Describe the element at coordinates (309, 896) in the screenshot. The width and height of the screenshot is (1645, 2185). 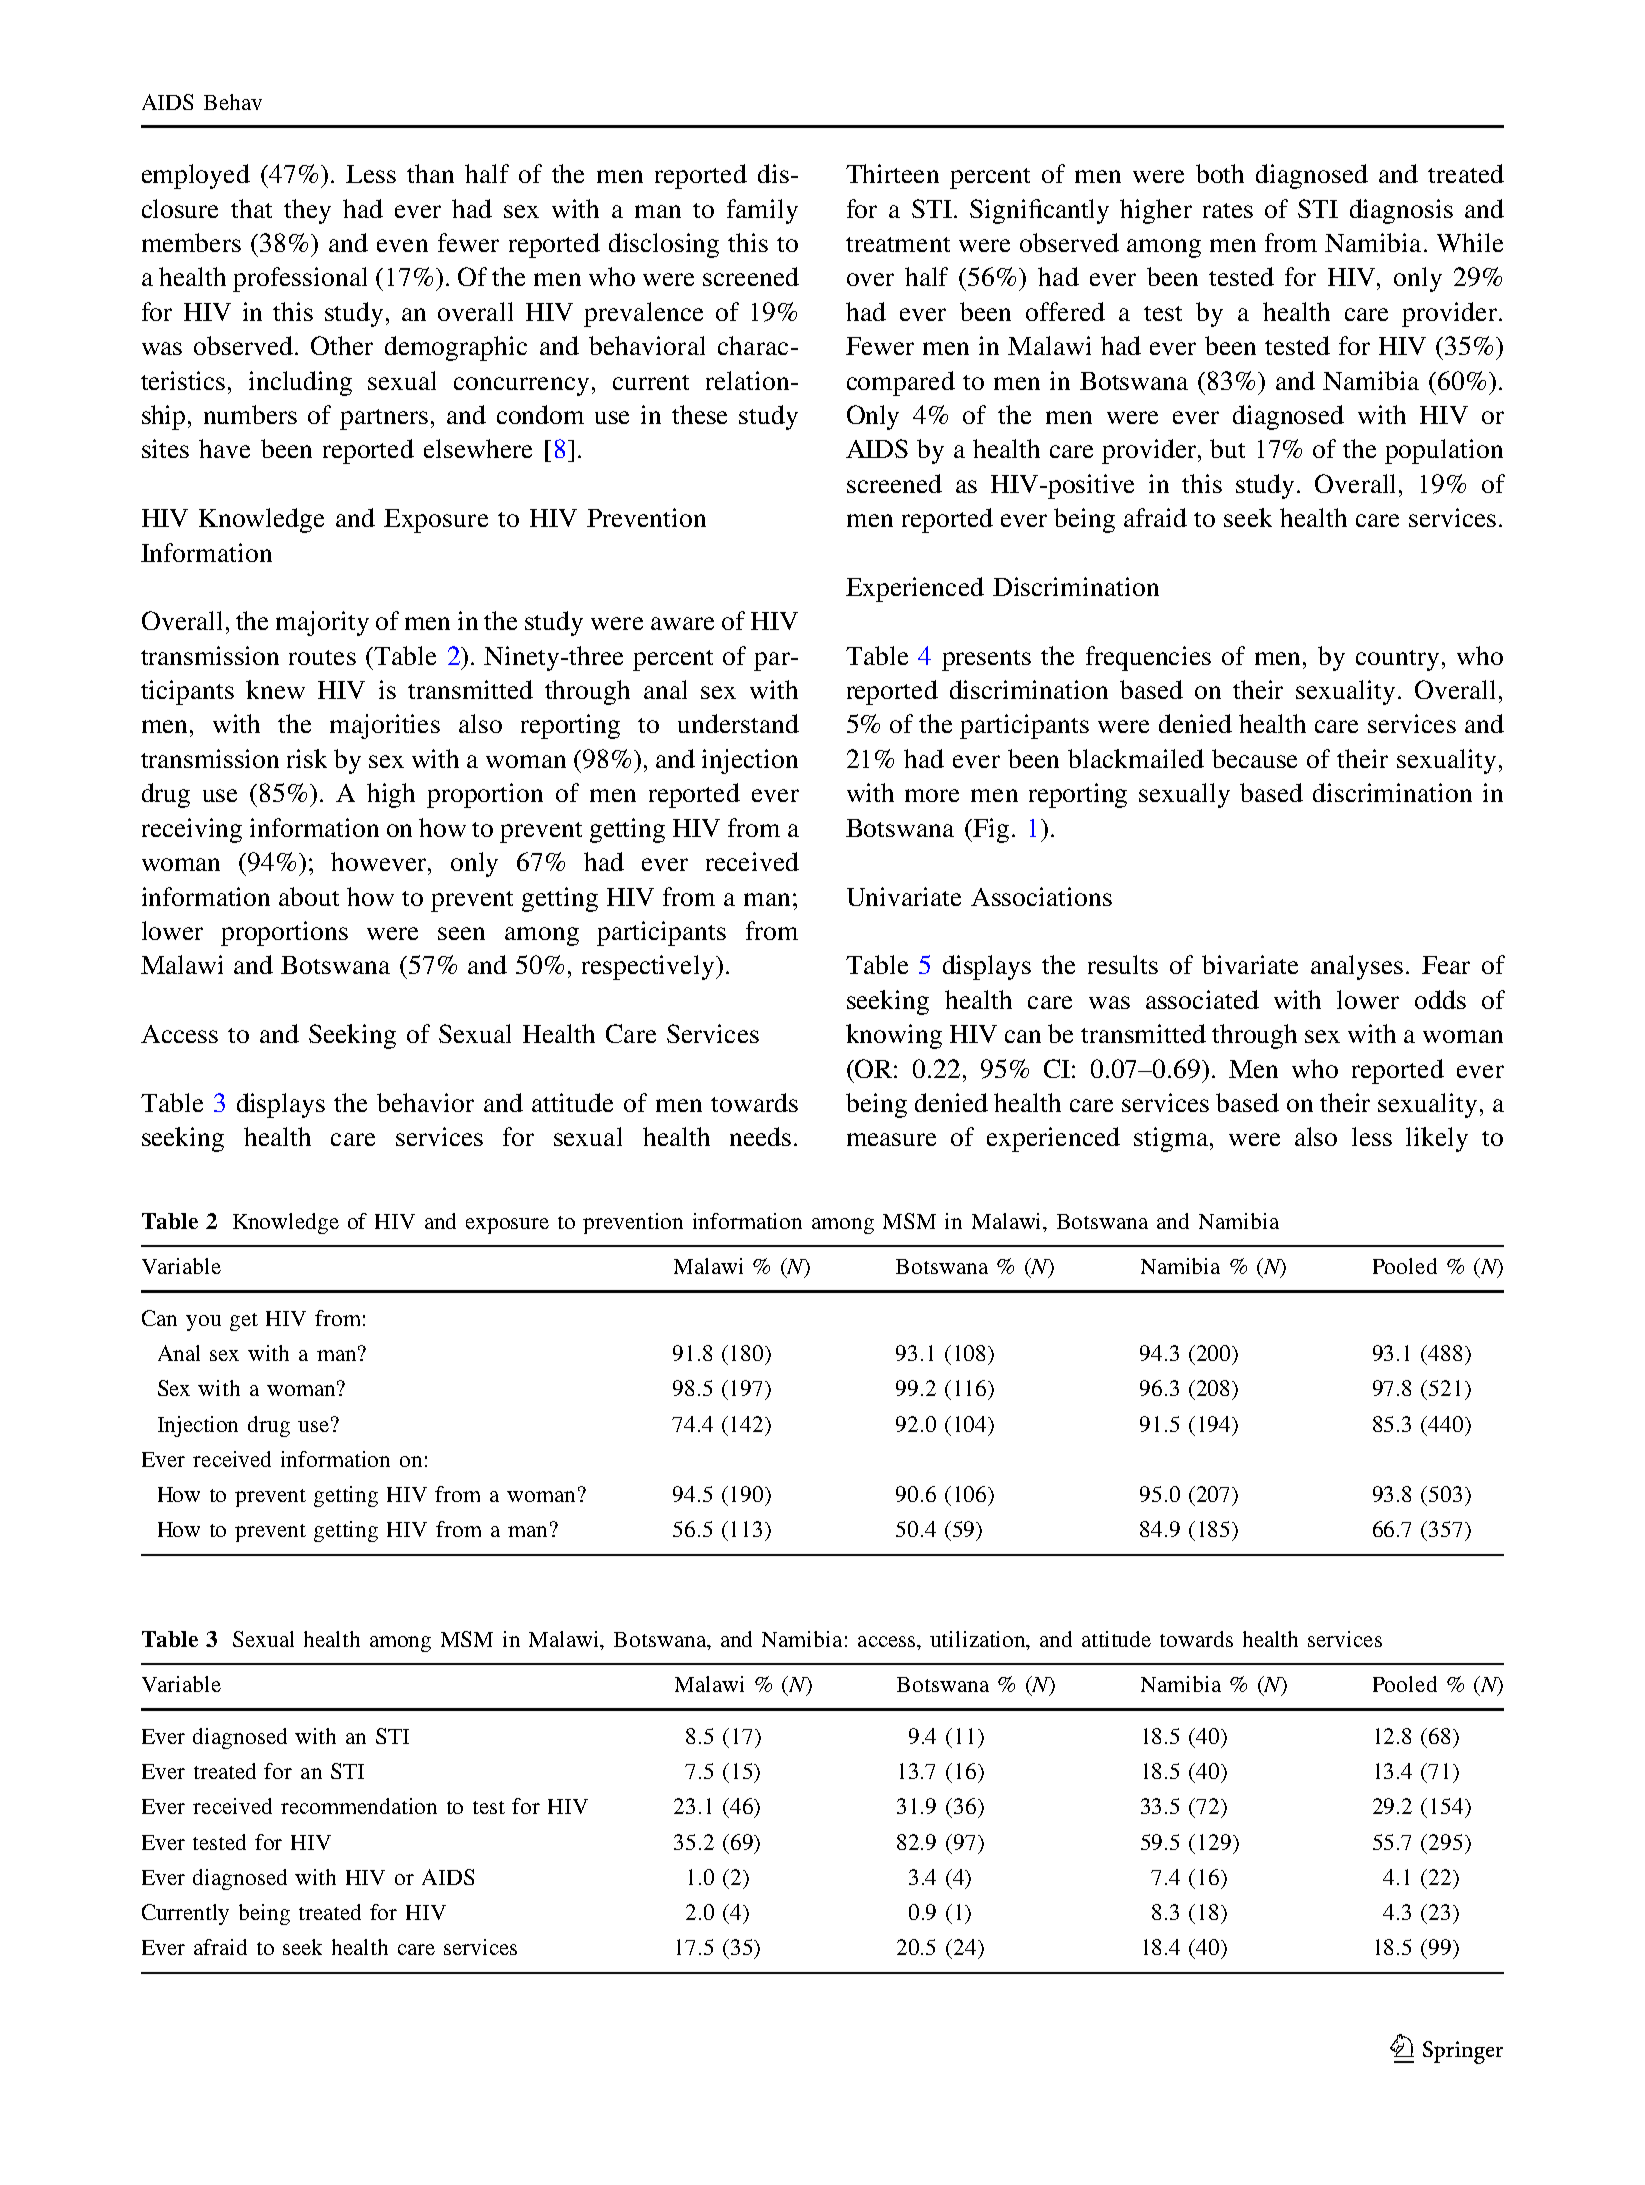
I see `about` at that location.
